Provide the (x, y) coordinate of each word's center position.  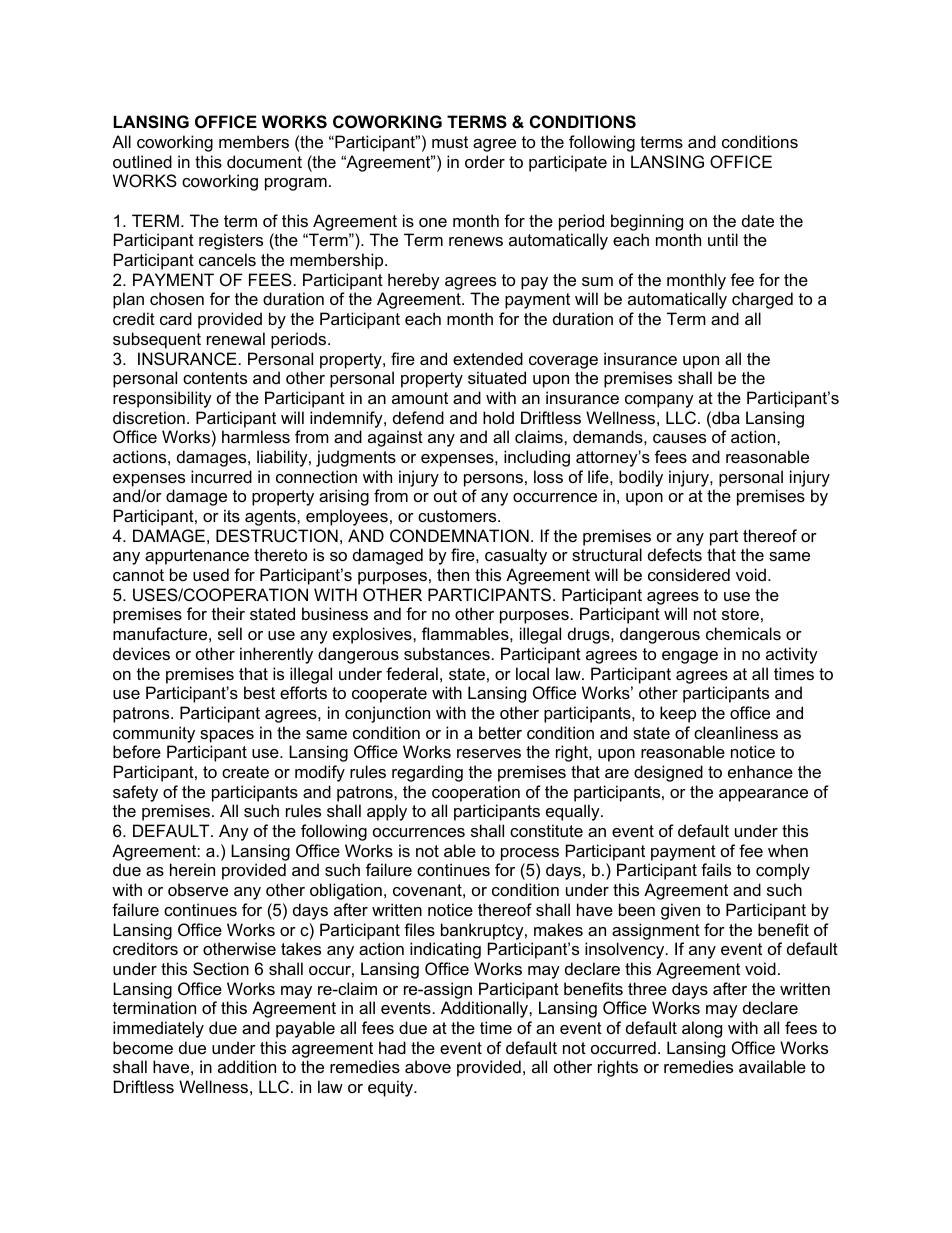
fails (716, 869)
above (428, 1066)
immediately (158, 1029)
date (758, 220)
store (740, 614)
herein (192, 869)
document (264, 161)
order (485, 161)
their (228, 613)
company (659, 401)
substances (447, 653)
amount (420, 398)
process (530, 854)
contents (215, 378)
